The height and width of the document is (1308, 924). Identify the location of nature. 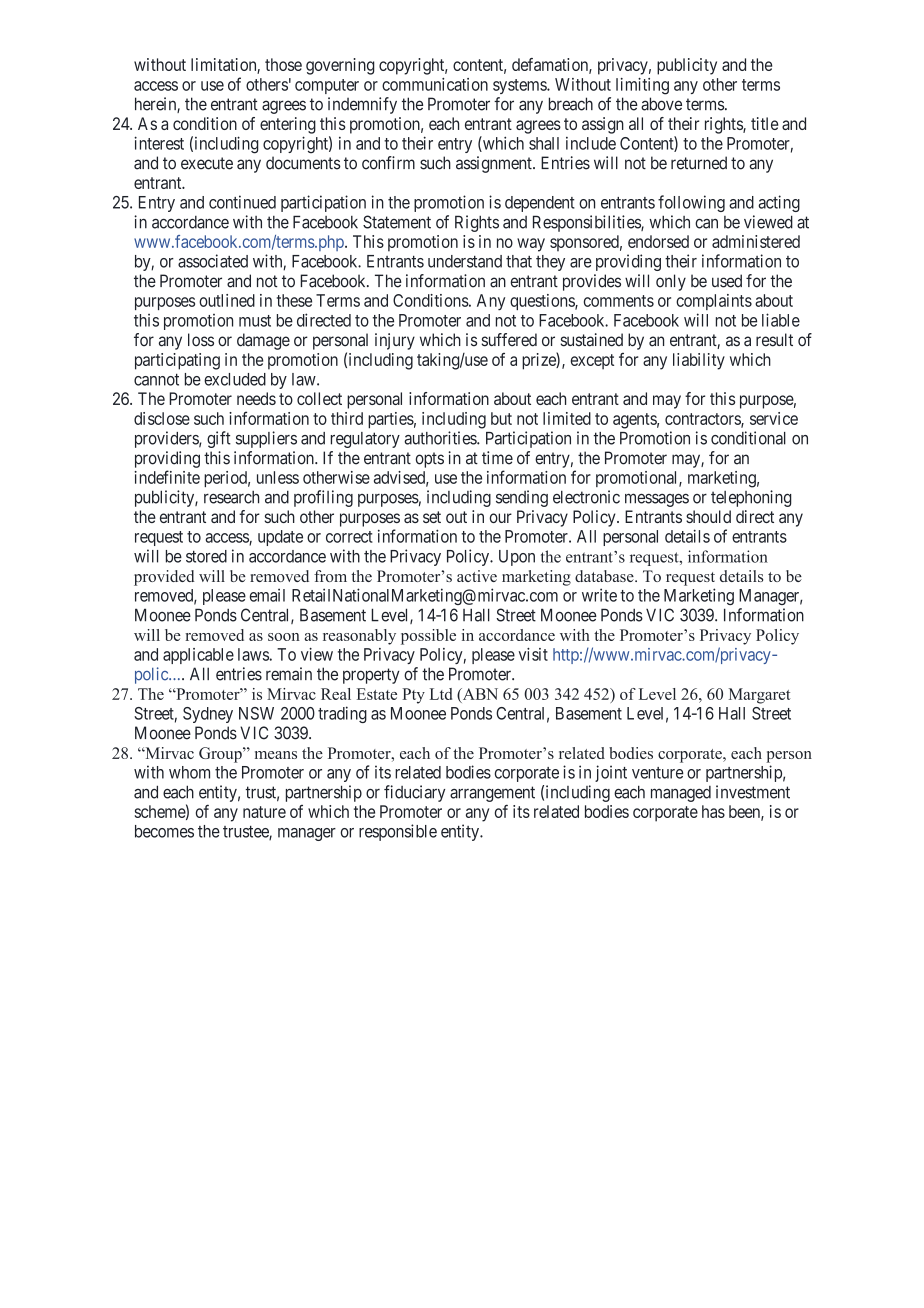
(264, 812).
